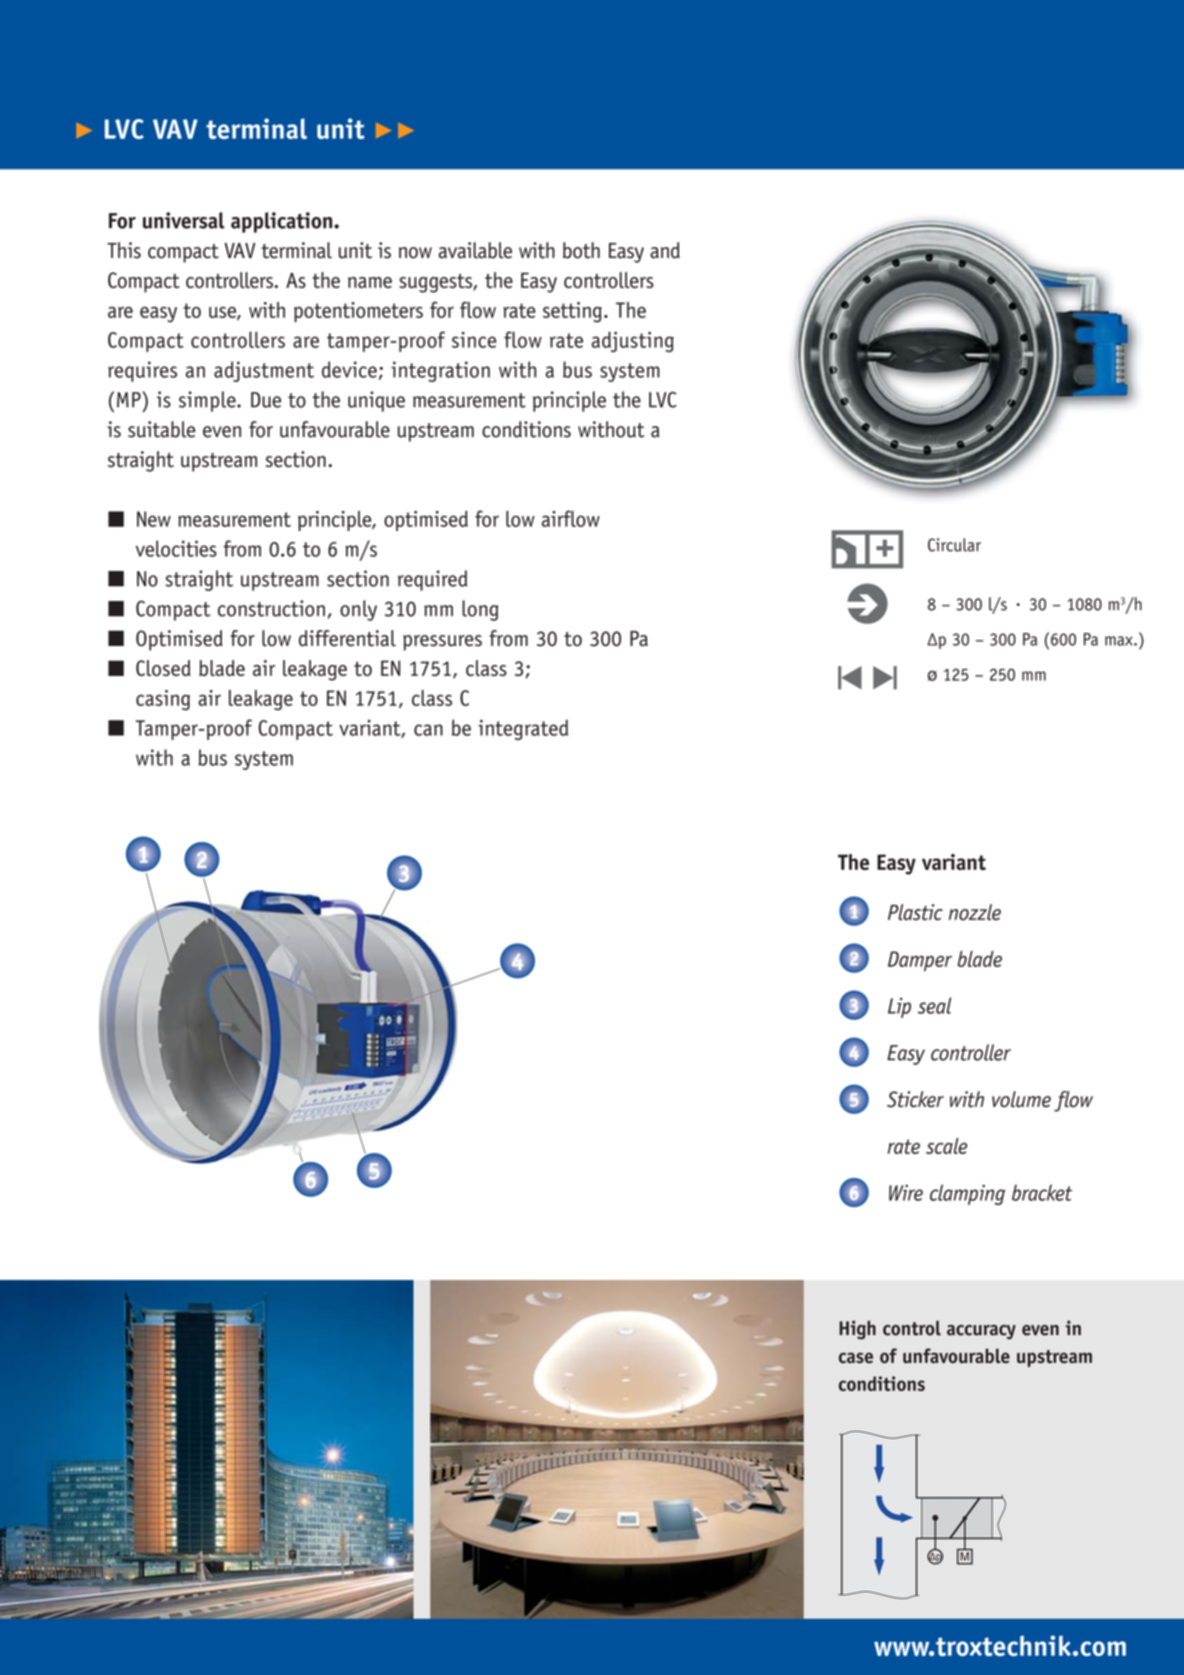  What do you see at coordinates (163, 700) in the page?
I see `casing` at bounding box center [163, 700].
